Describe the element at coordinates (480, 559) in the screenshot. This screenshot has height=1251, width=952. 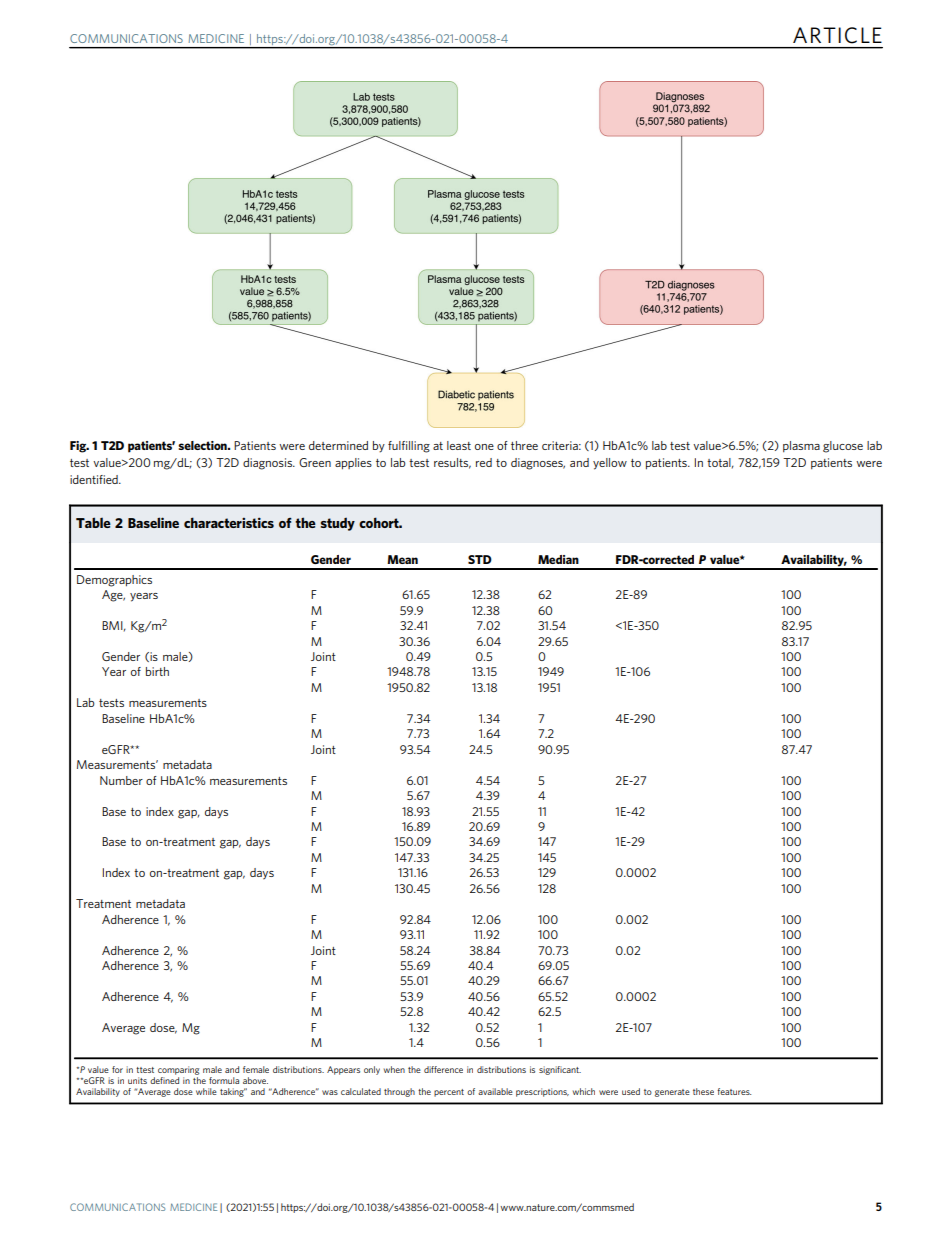
I see `STD` at that location.
